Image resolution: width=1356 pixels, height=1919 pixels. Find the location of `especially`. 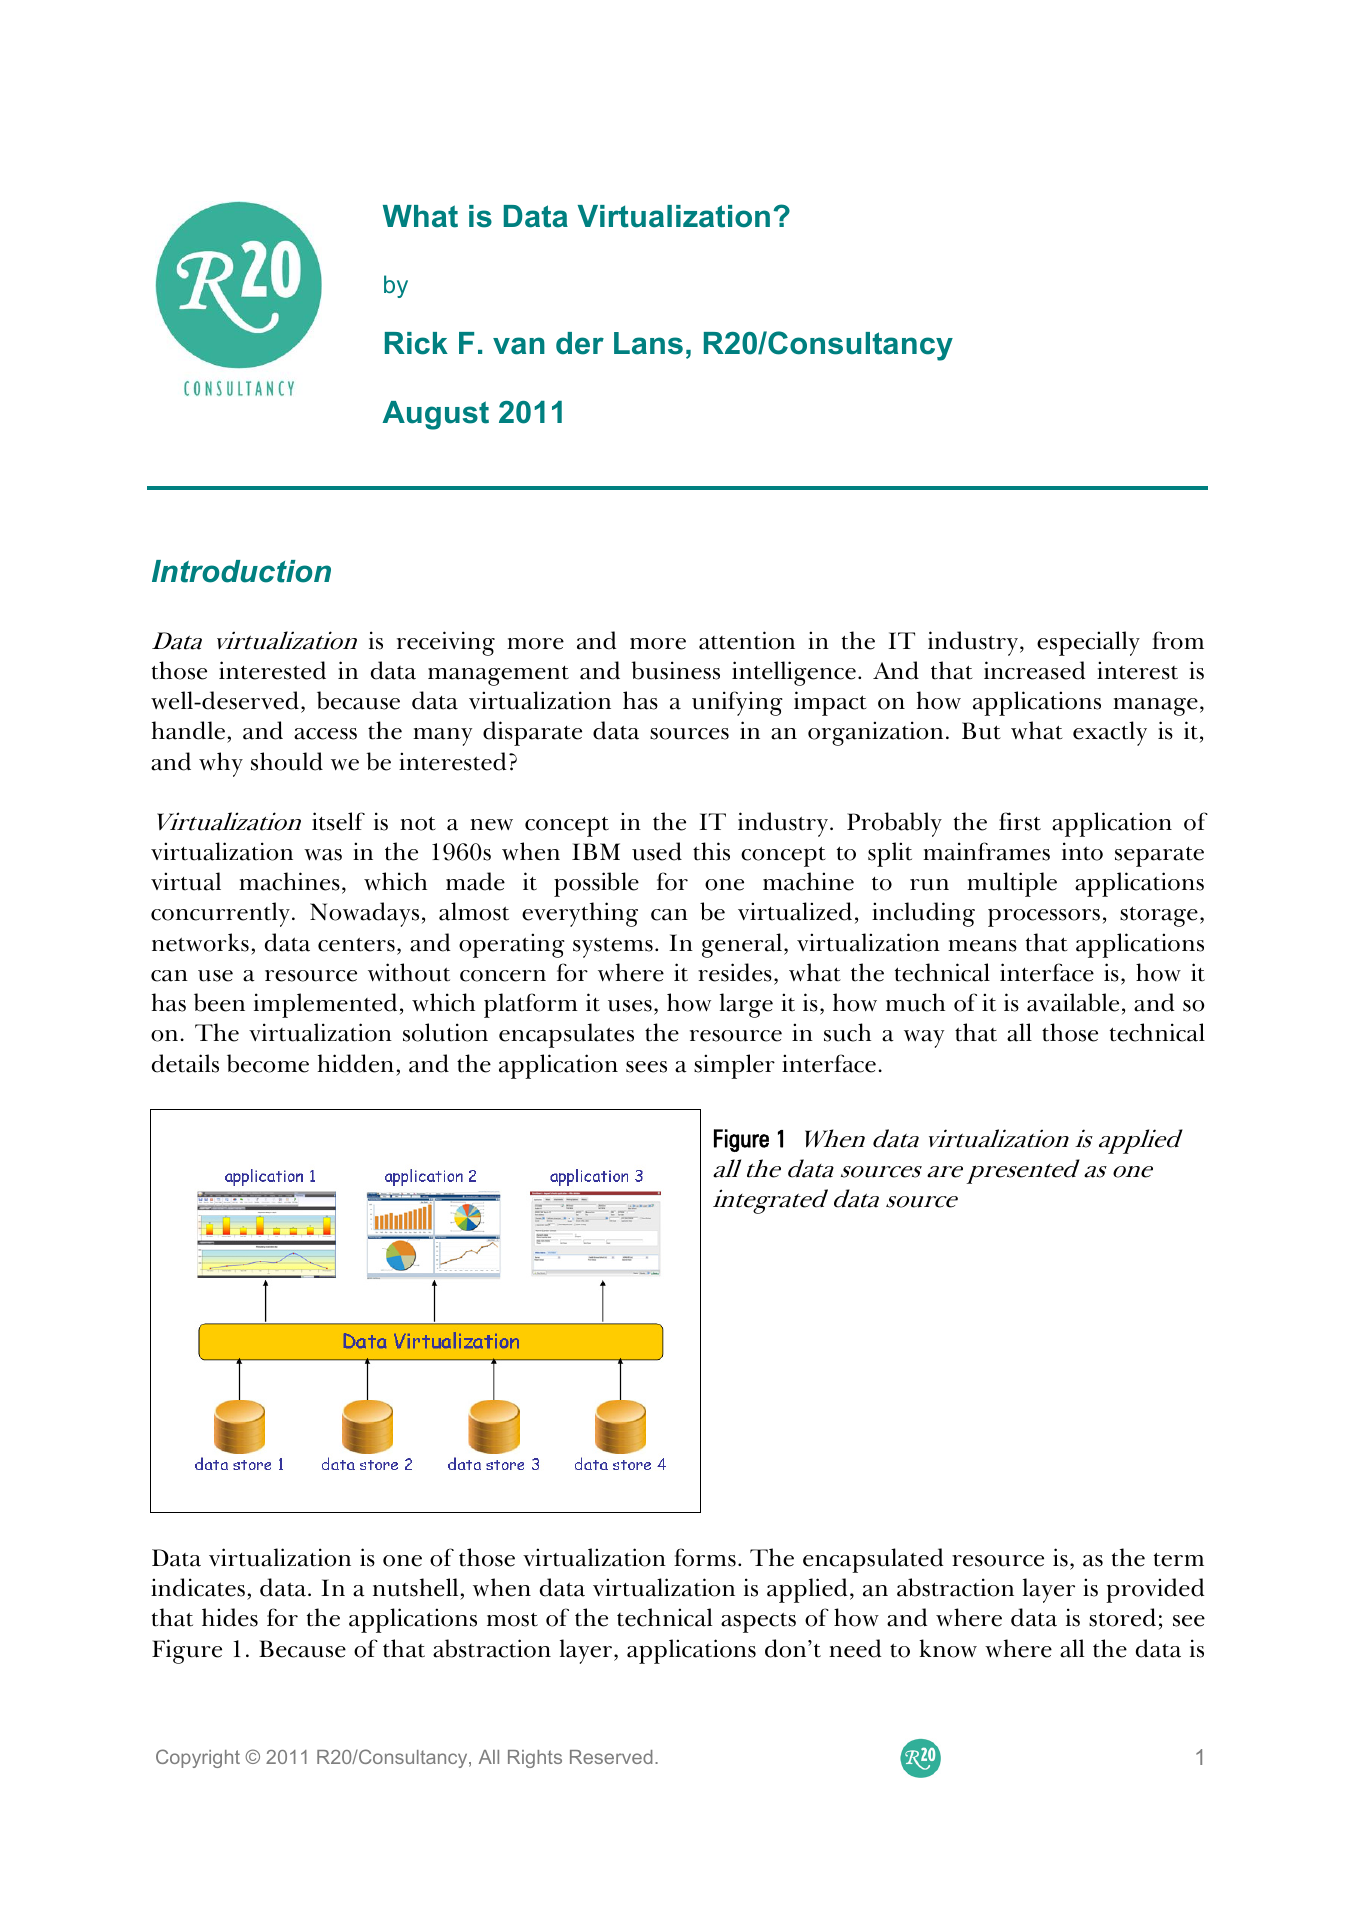

especially is located at coordinates (1088, 643).
